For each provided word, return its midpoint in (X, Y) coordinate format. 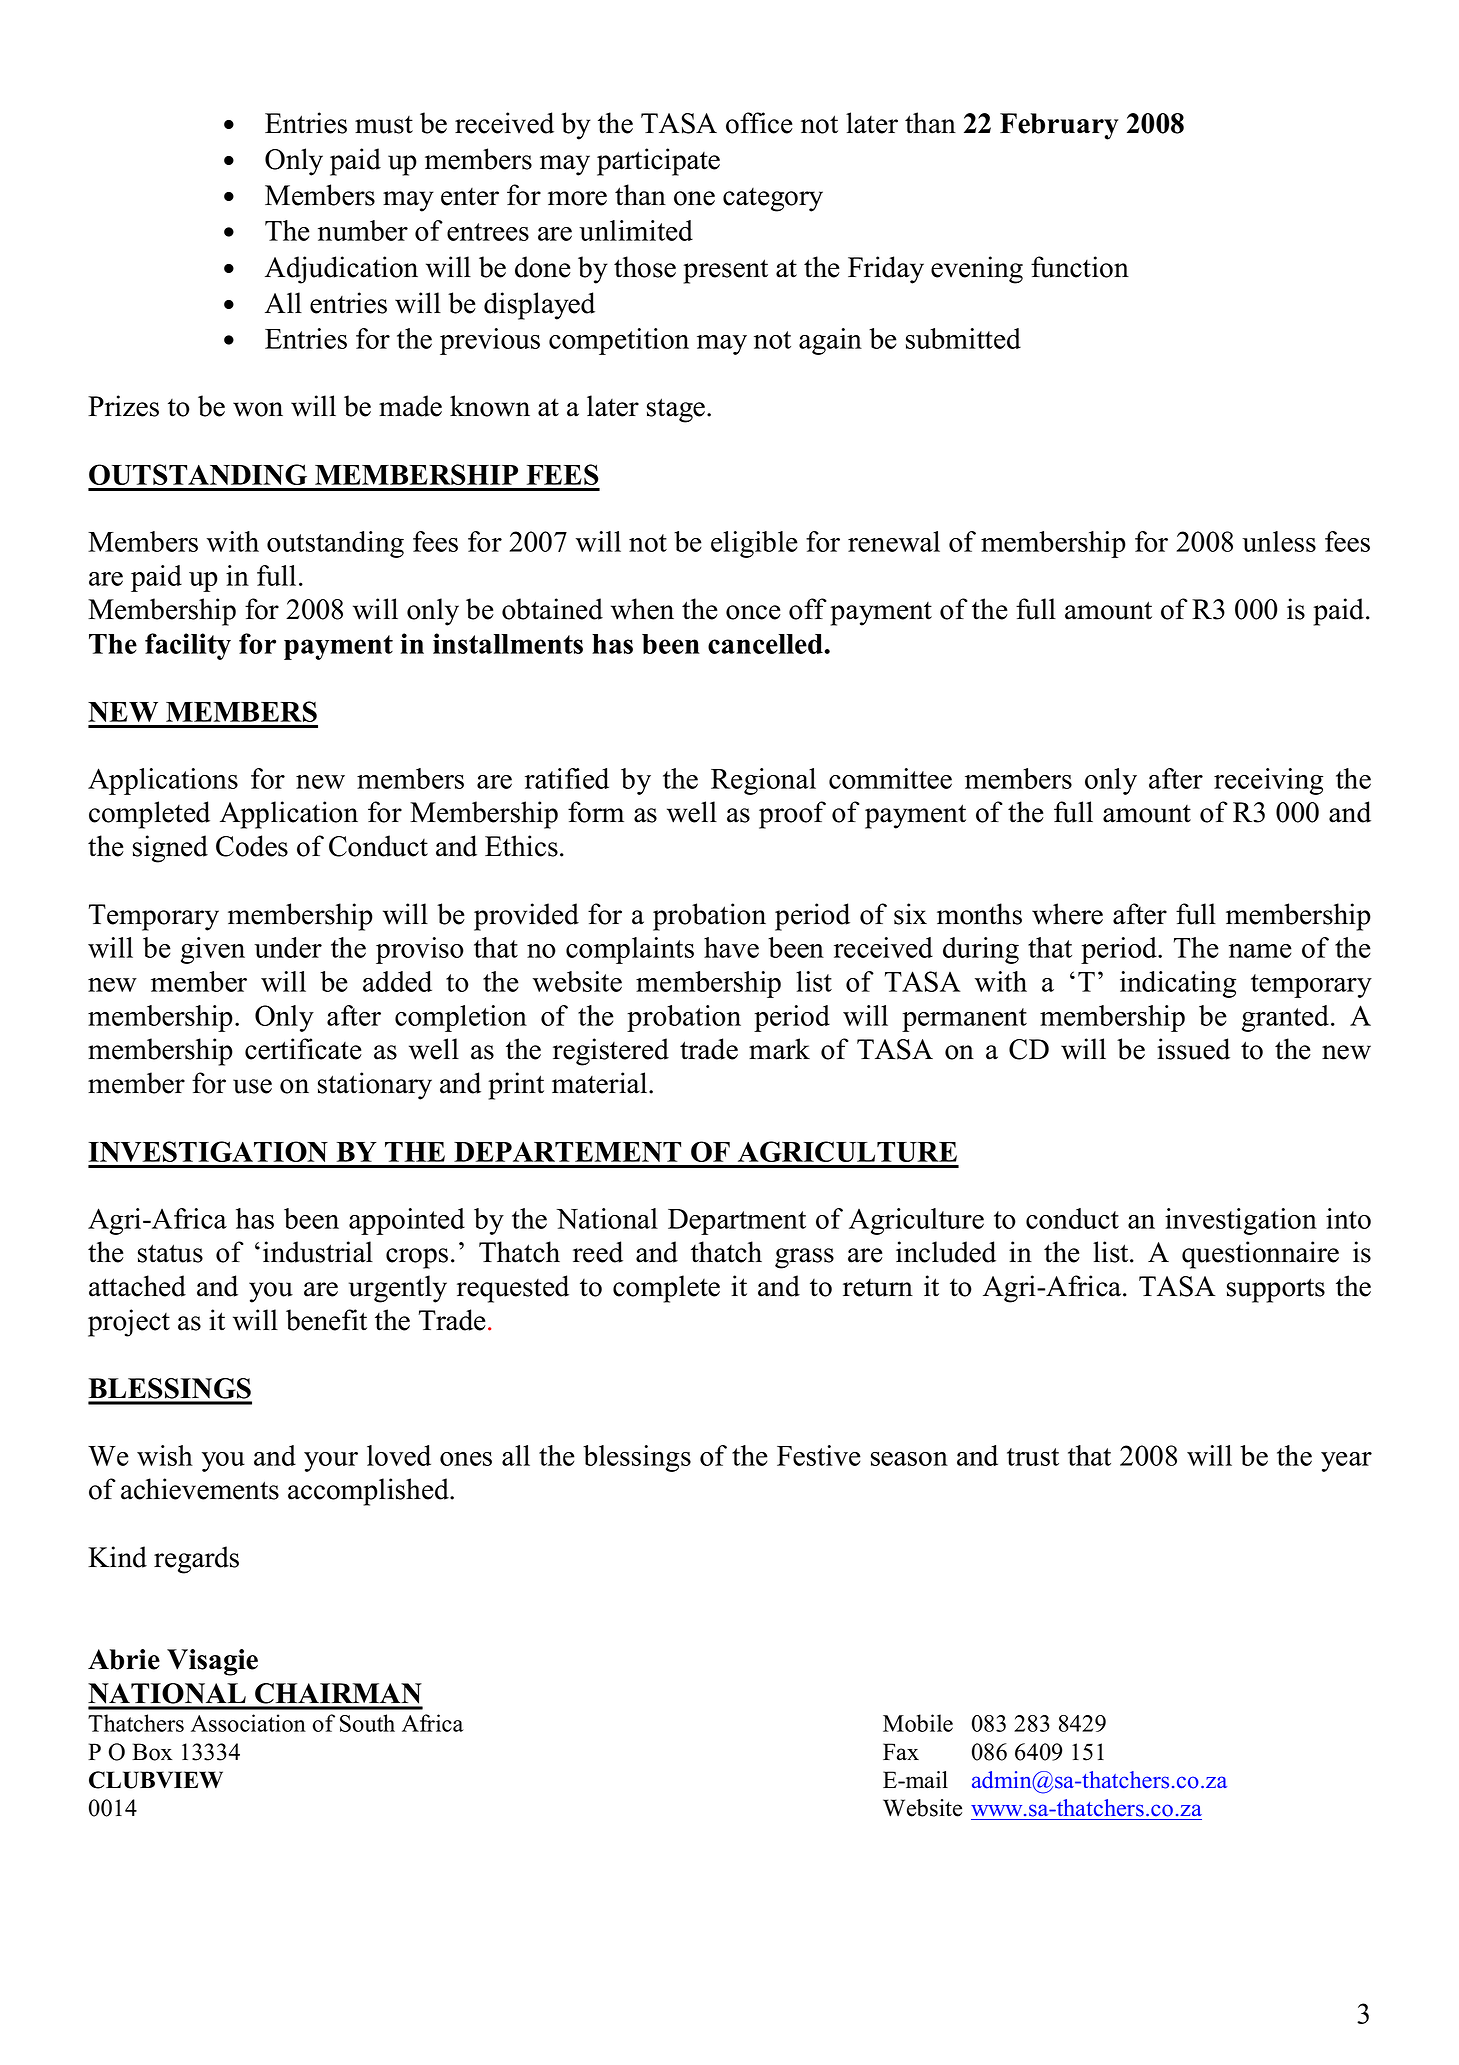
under (288, 947)
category (773, 200)
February (1059, 126)
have (731, 947)
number (363, 230)
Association (248, 1723)
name (1260, 951)
